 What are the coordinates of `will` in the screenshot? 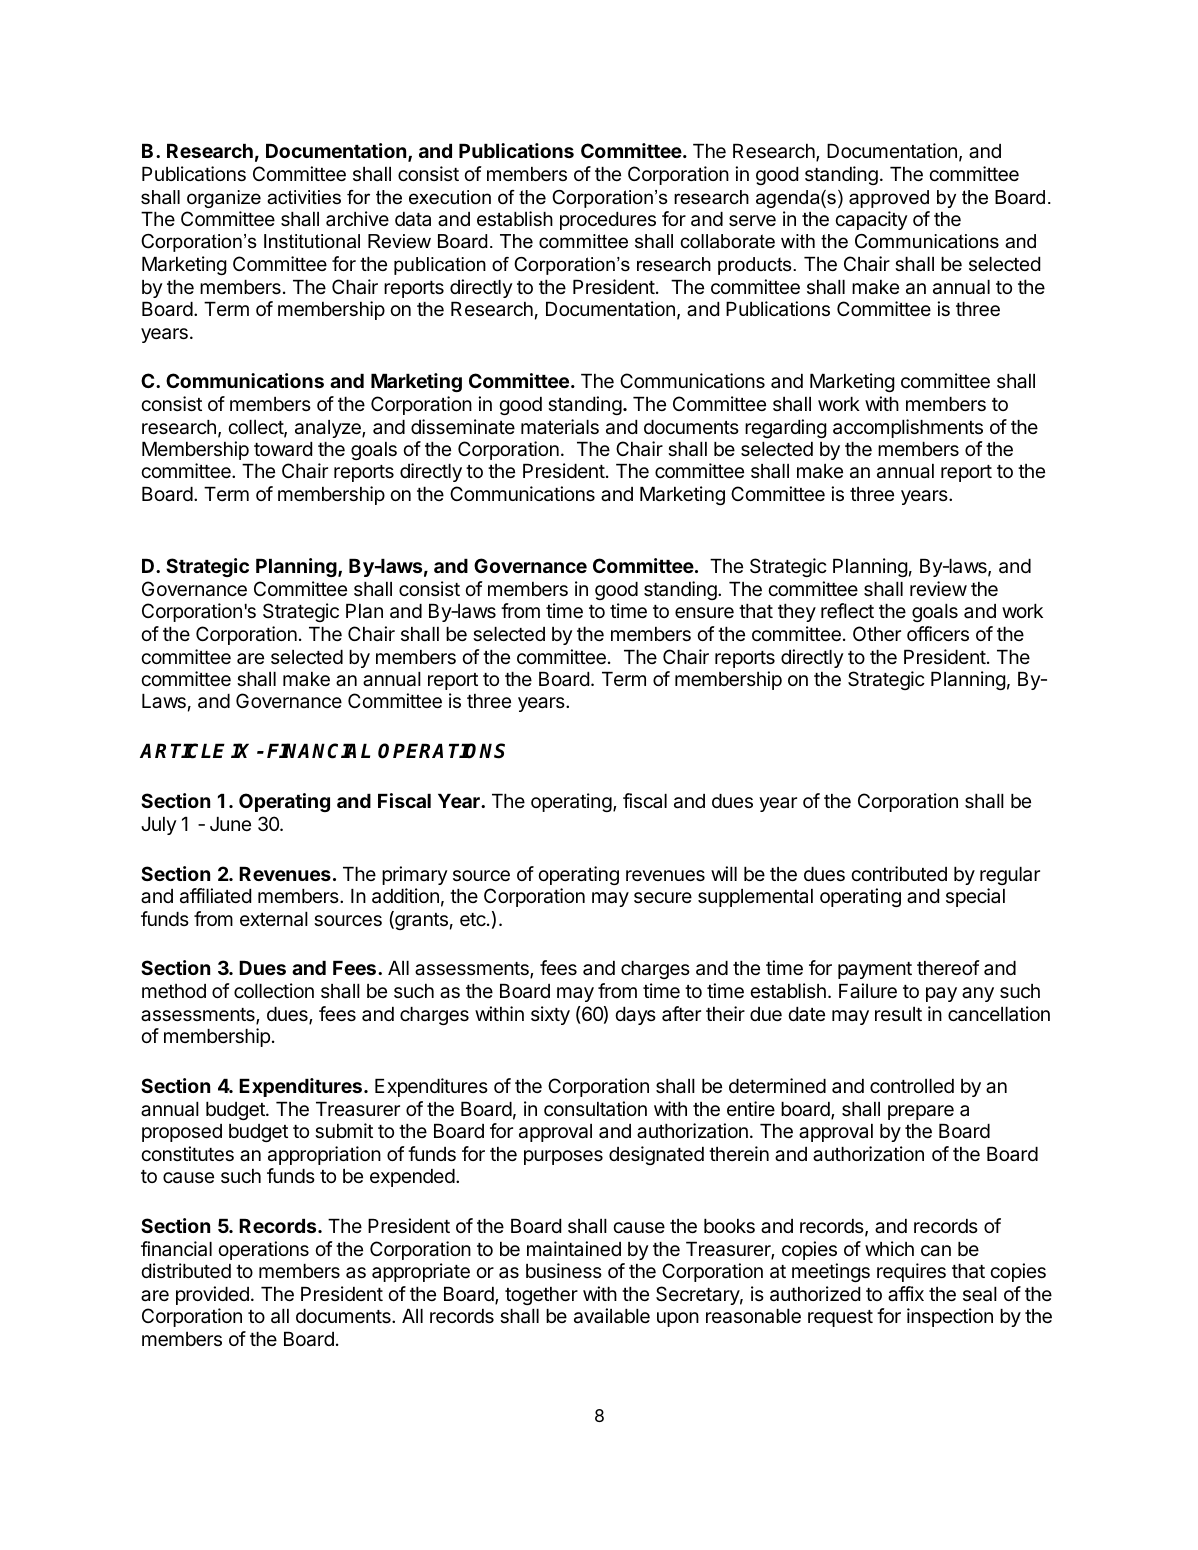 It's located at (724, 873).
